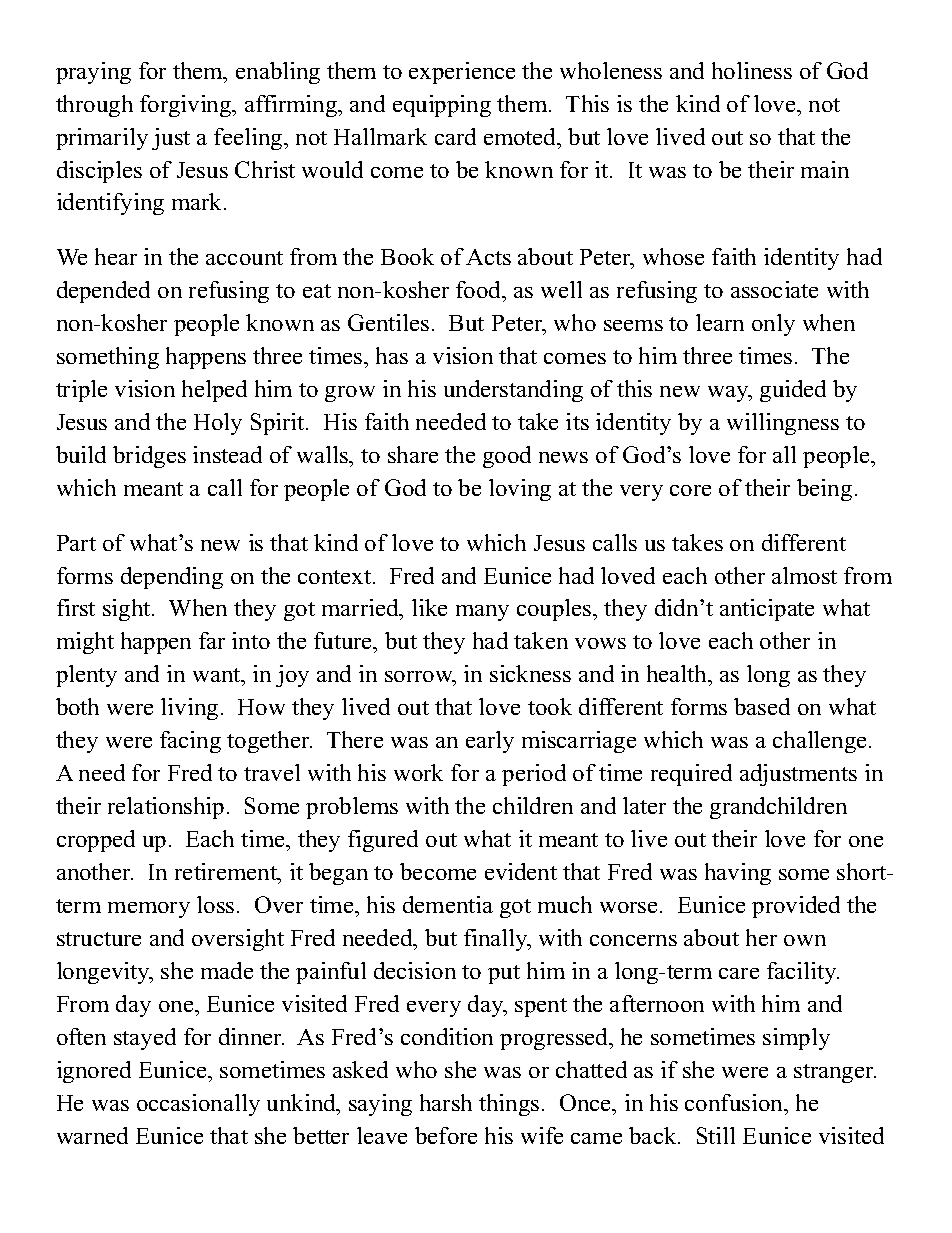 This screenshot has width=952, height=1233. I want to click on like, so click(429, 607).
